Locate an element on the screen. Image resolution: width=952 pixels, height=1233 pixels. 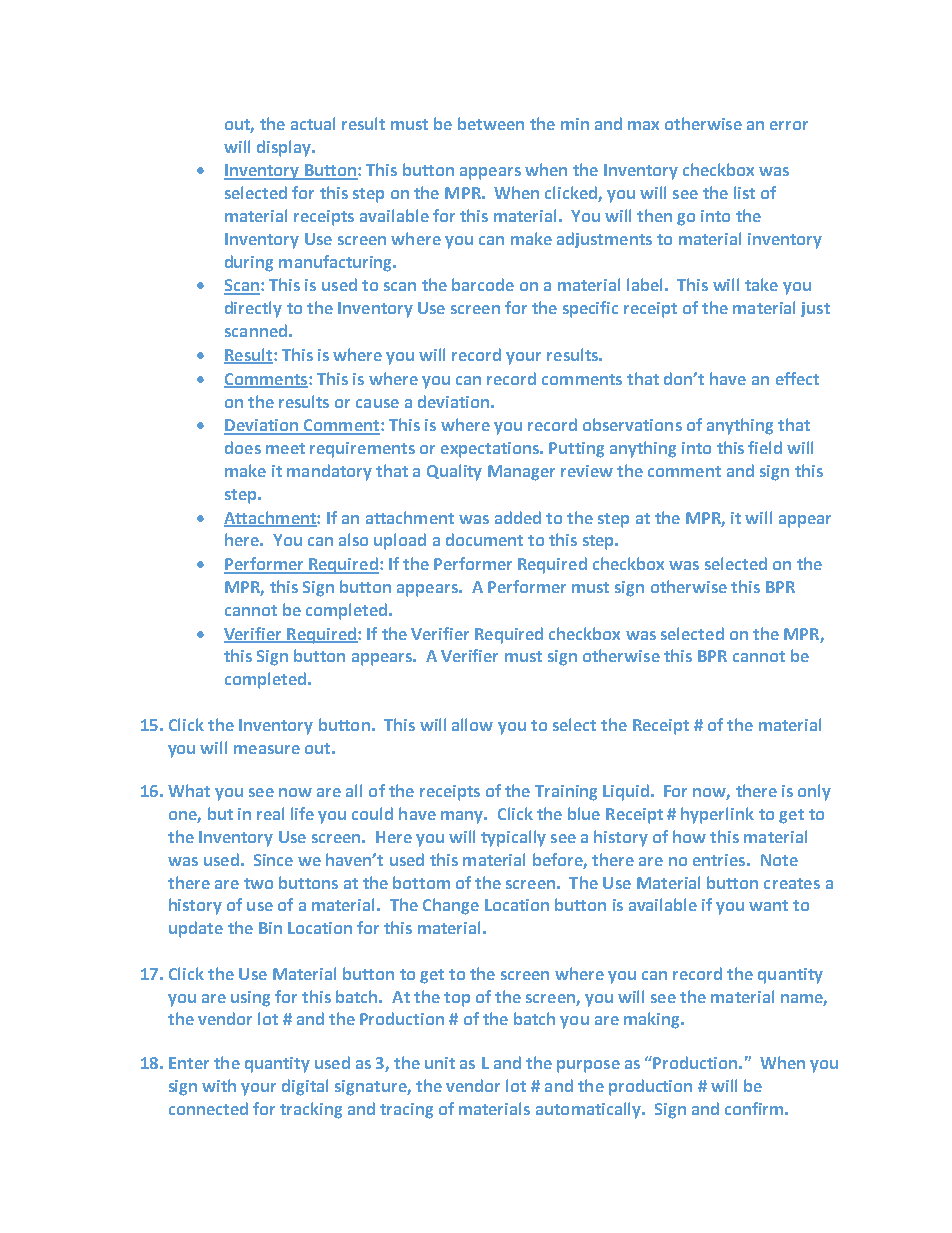
list is located at coordinates (744, 192).
